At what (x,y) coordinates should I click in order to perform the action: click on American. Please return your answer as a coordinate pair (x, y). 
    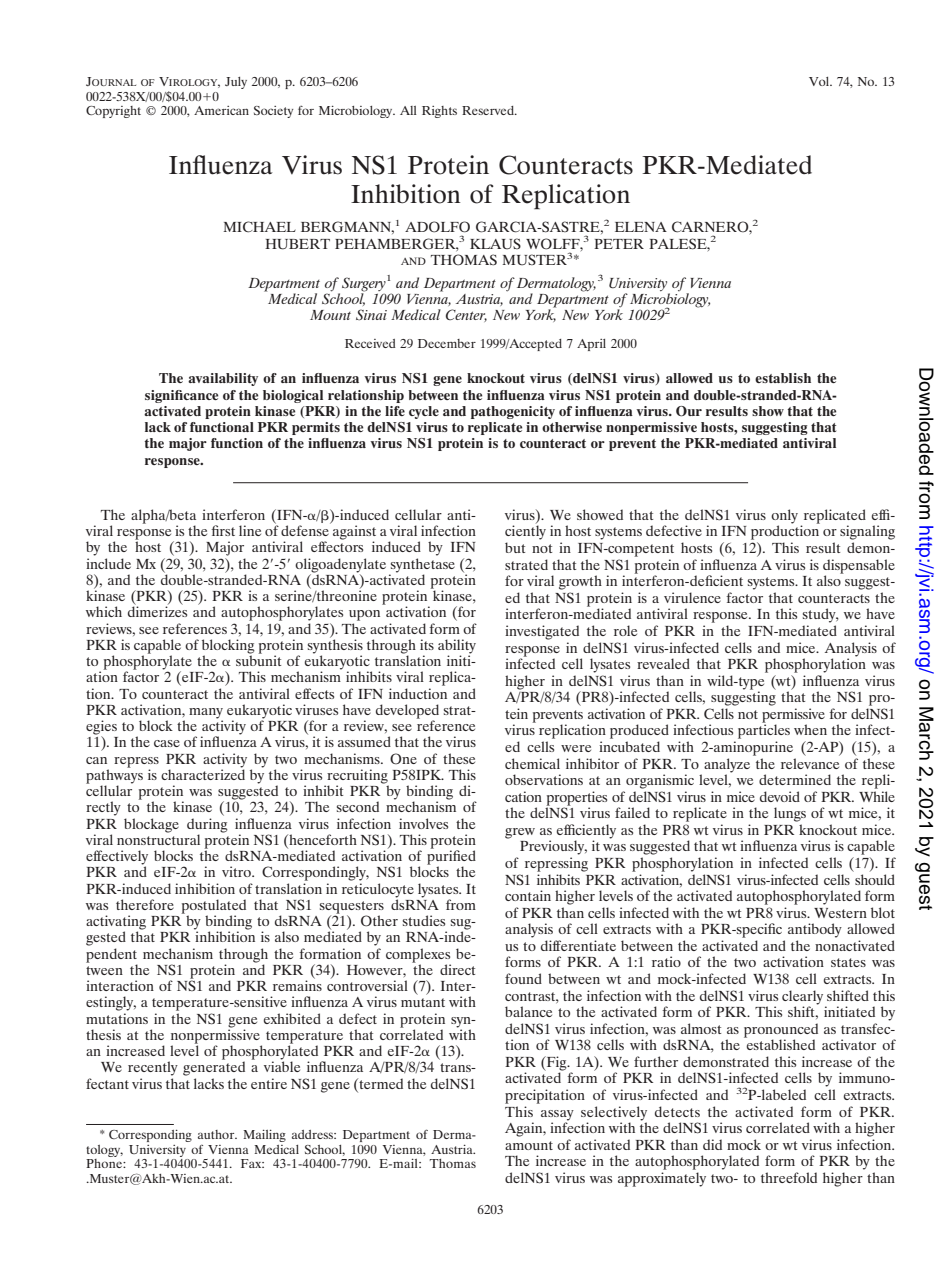
    Looking at the image, I should click on (221, 110).
